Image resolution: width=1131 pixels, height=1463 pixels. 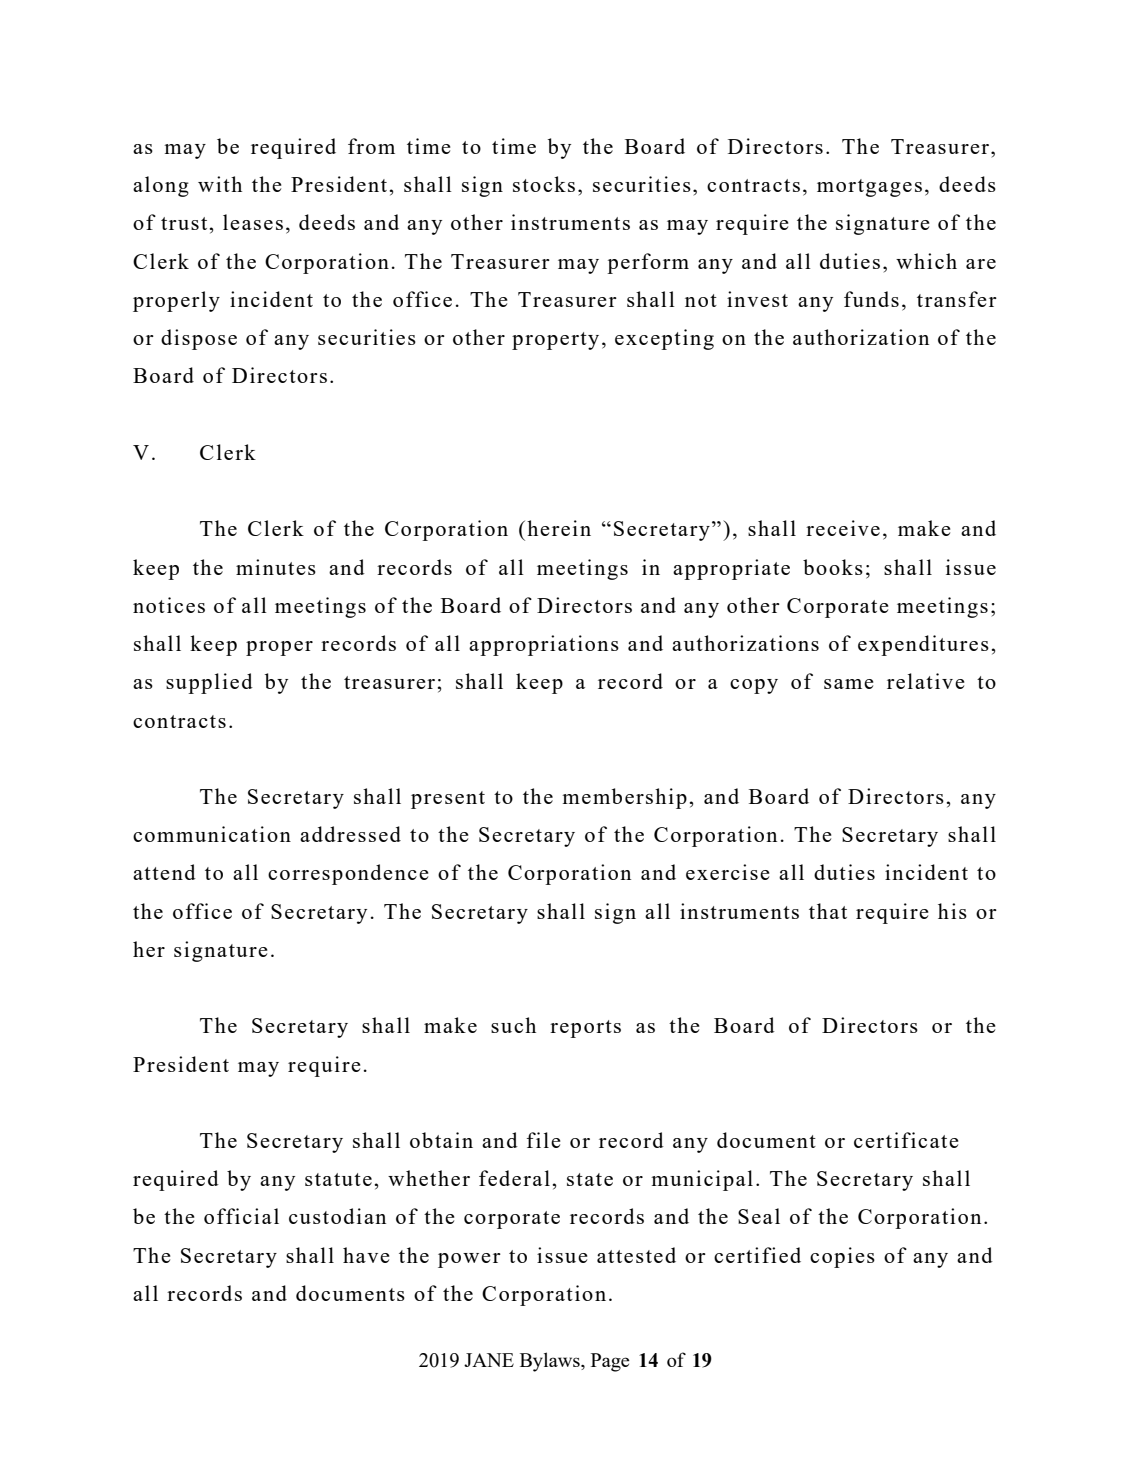 What do you see at coordinates (869, 188) in the image?
I see `mortgages` at bounding box center [869, 188].
